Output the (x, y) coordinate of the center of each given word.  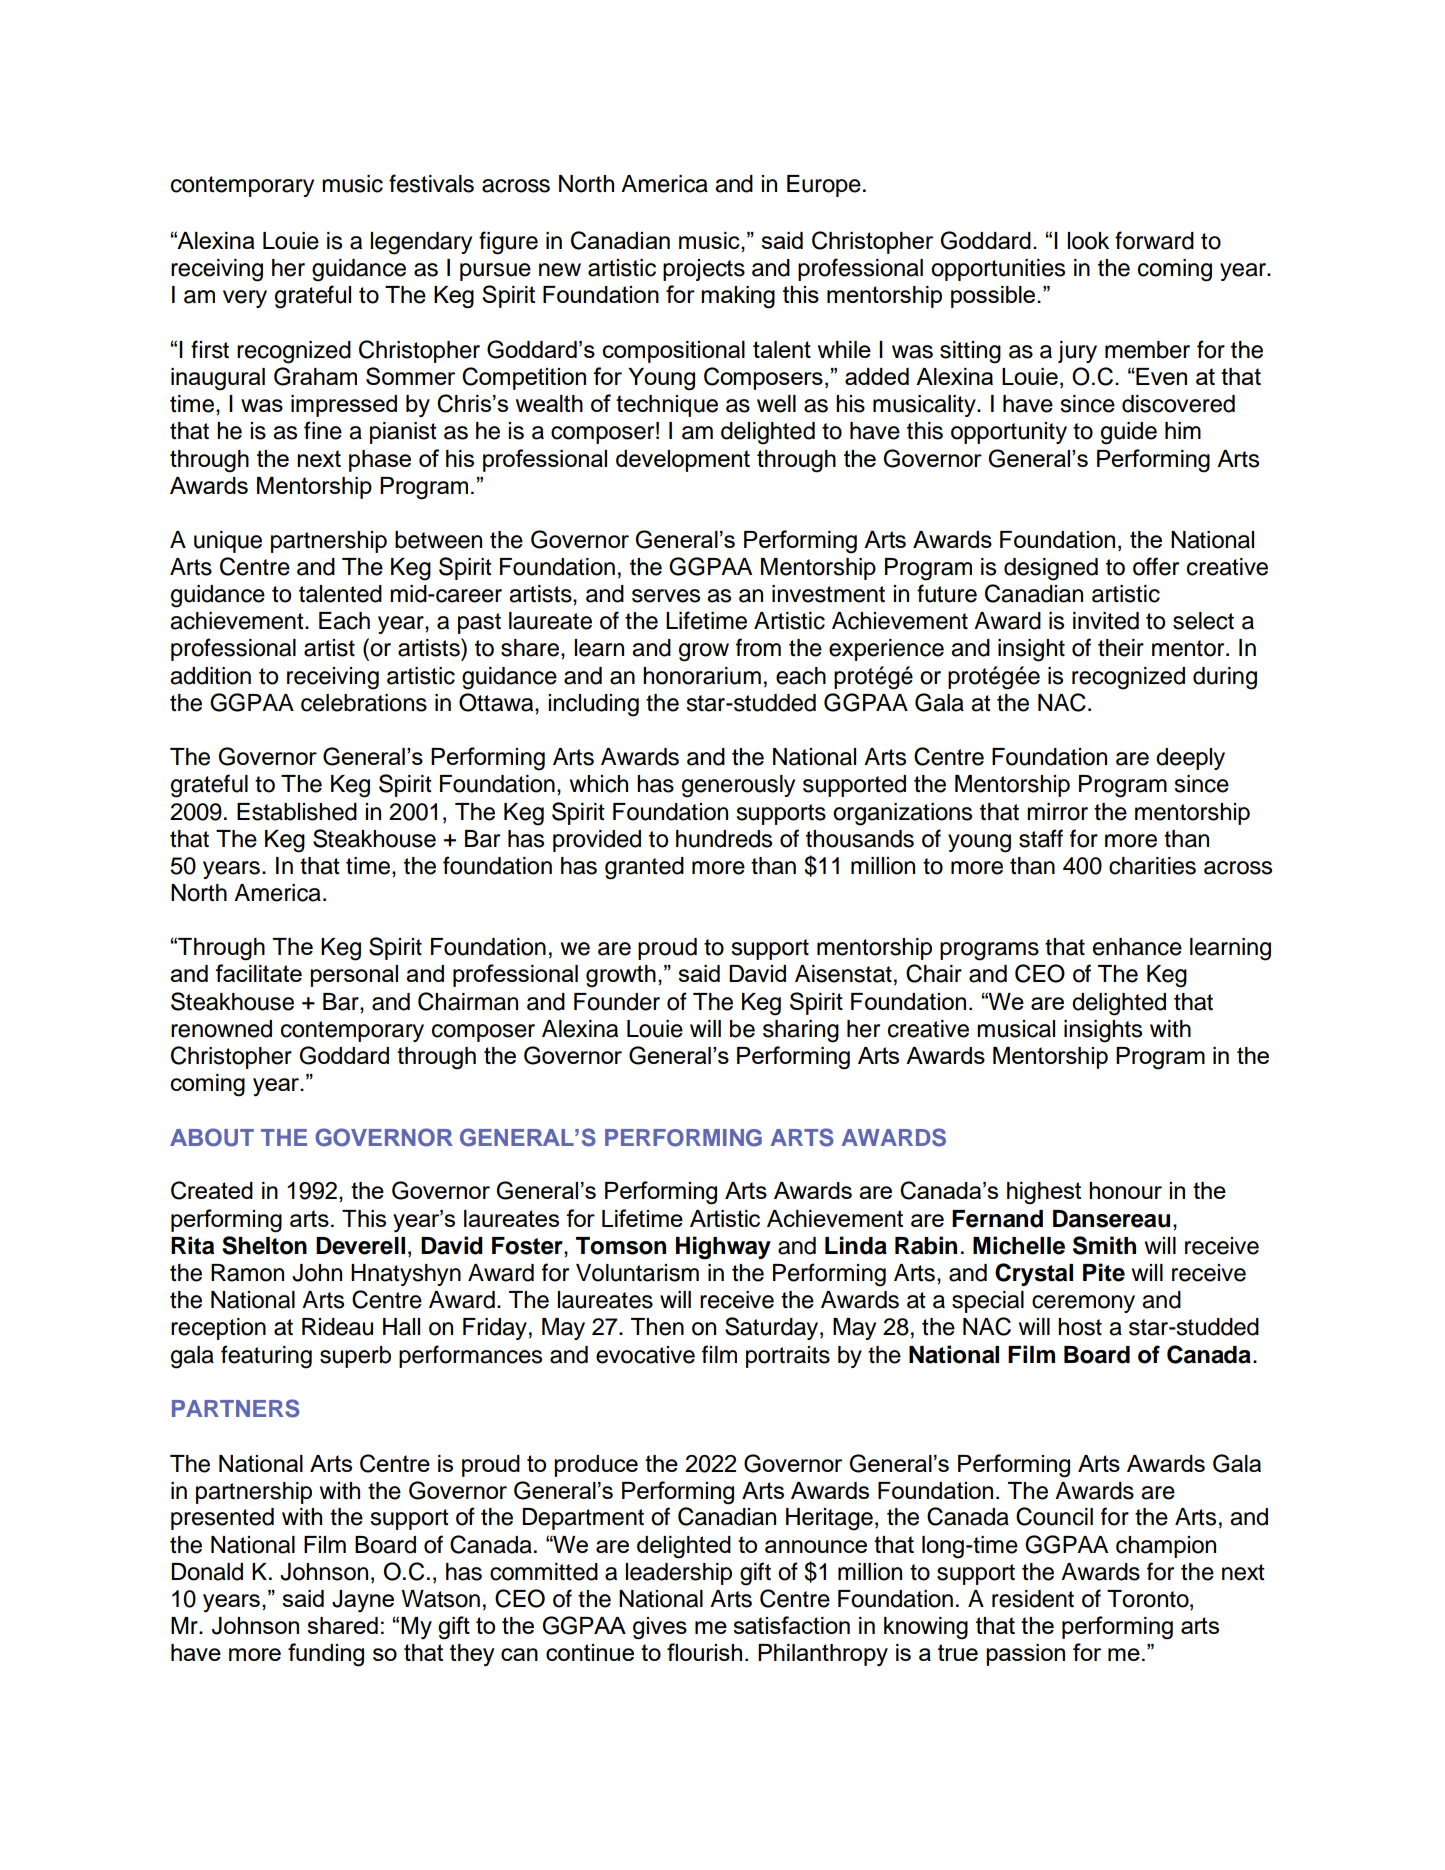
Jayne (363, 1601)
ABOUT (212, 1137)
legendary (421, 243)
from (758, 647)
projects (704, 270)
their (1121, 648)
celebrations (364, 703)
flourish (704, 1652)
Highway (723, 1247)
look (1088, 241)
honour (1125, 1190)
